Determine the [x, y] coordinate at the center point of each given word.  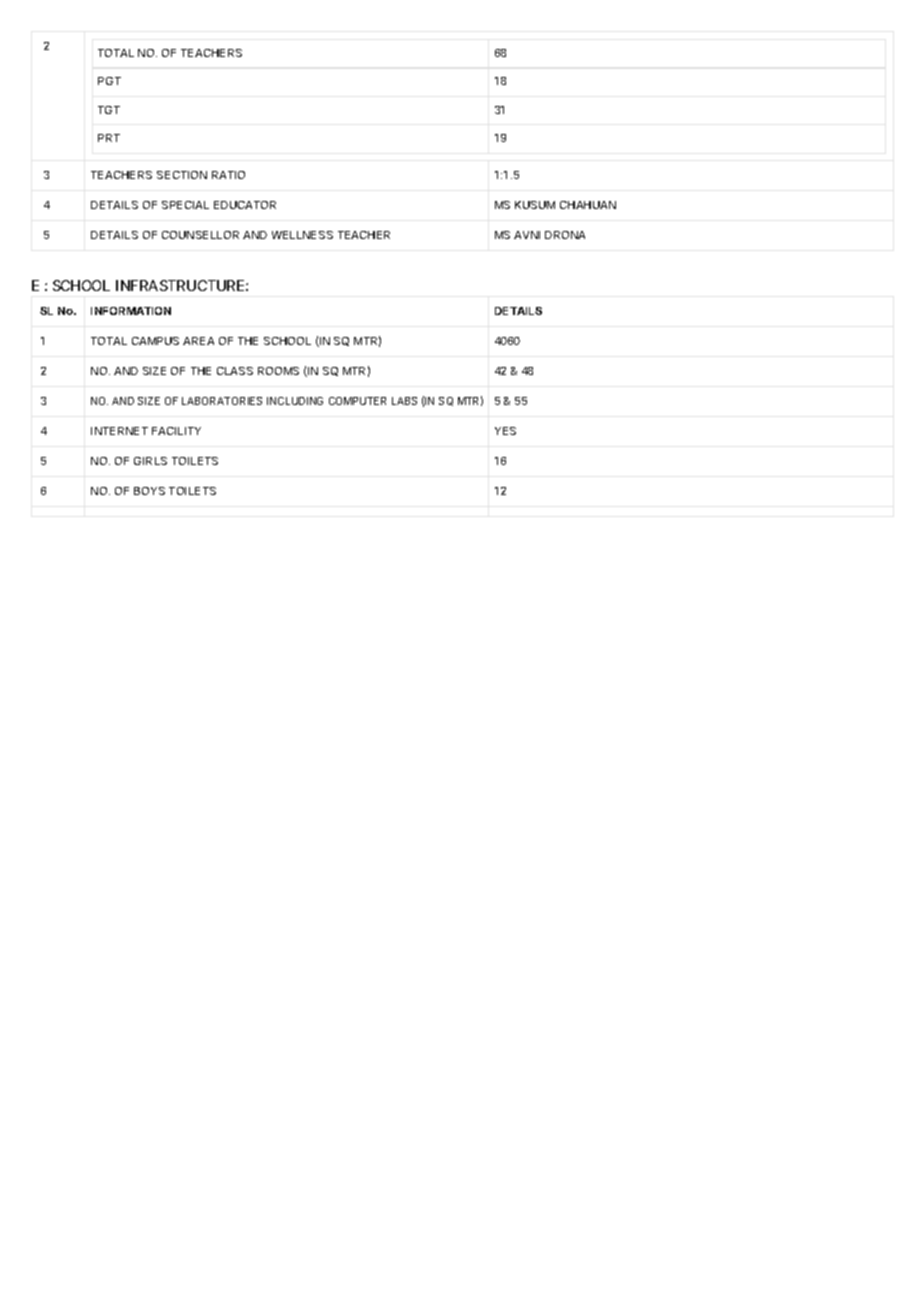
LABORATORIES [222, 401]
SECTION [182, 175]
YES [505, 431]
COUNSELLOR [200, 235]
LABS [404, 401]
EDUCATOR [245, 205]
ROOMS [278, 371]
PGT [109, 81]
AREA [198, 341]
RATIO [228, 175]
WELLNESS [302, 235]
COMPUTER [357, 401]
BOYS [149, 491]
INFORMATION [131, 311]
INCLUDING [295, 401]
